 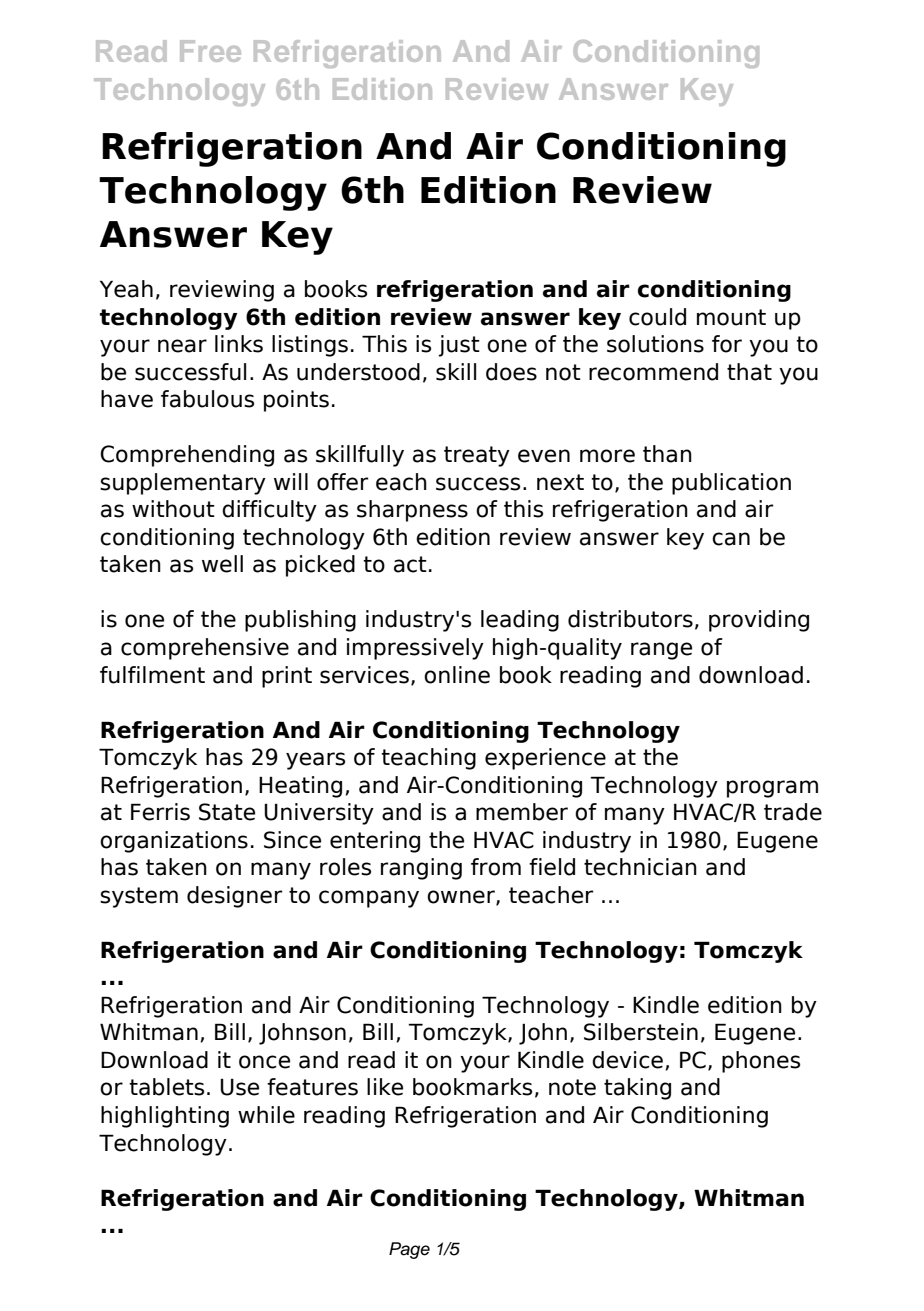 What do you see at coordinates (459, 346) in the screenshot?
I see `just` at bounding box center [459, 346].
